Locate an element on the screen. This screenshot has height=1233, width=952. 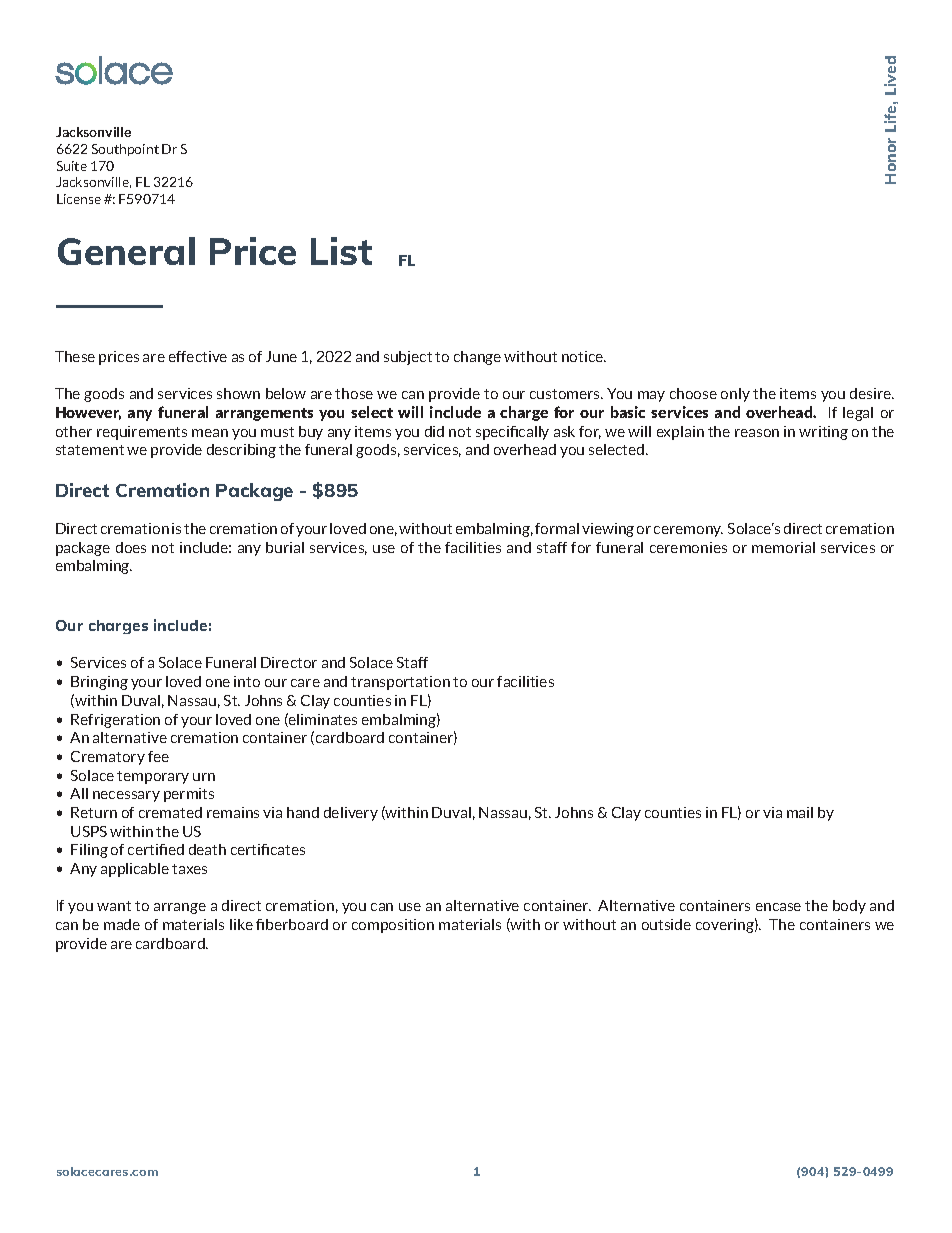
does is located at coordinates (131, 547).
